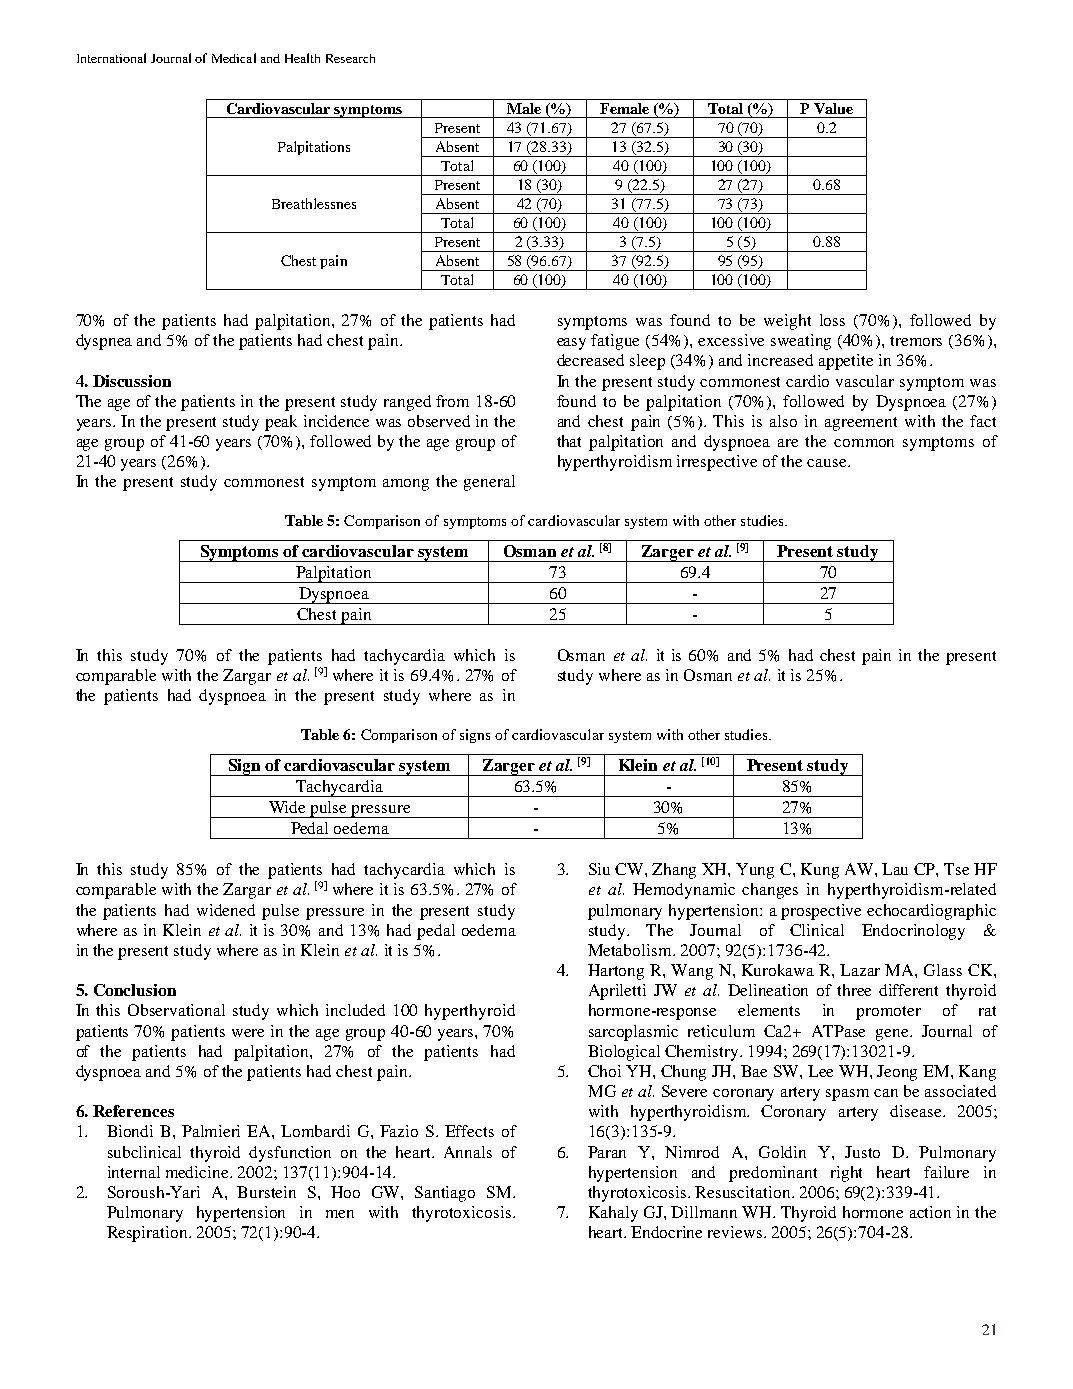 The height and width of the image is (1389, 1073). What do you see at coordinates (569, 441) in the image?
I see `that` at bounding box center [569, 441].
